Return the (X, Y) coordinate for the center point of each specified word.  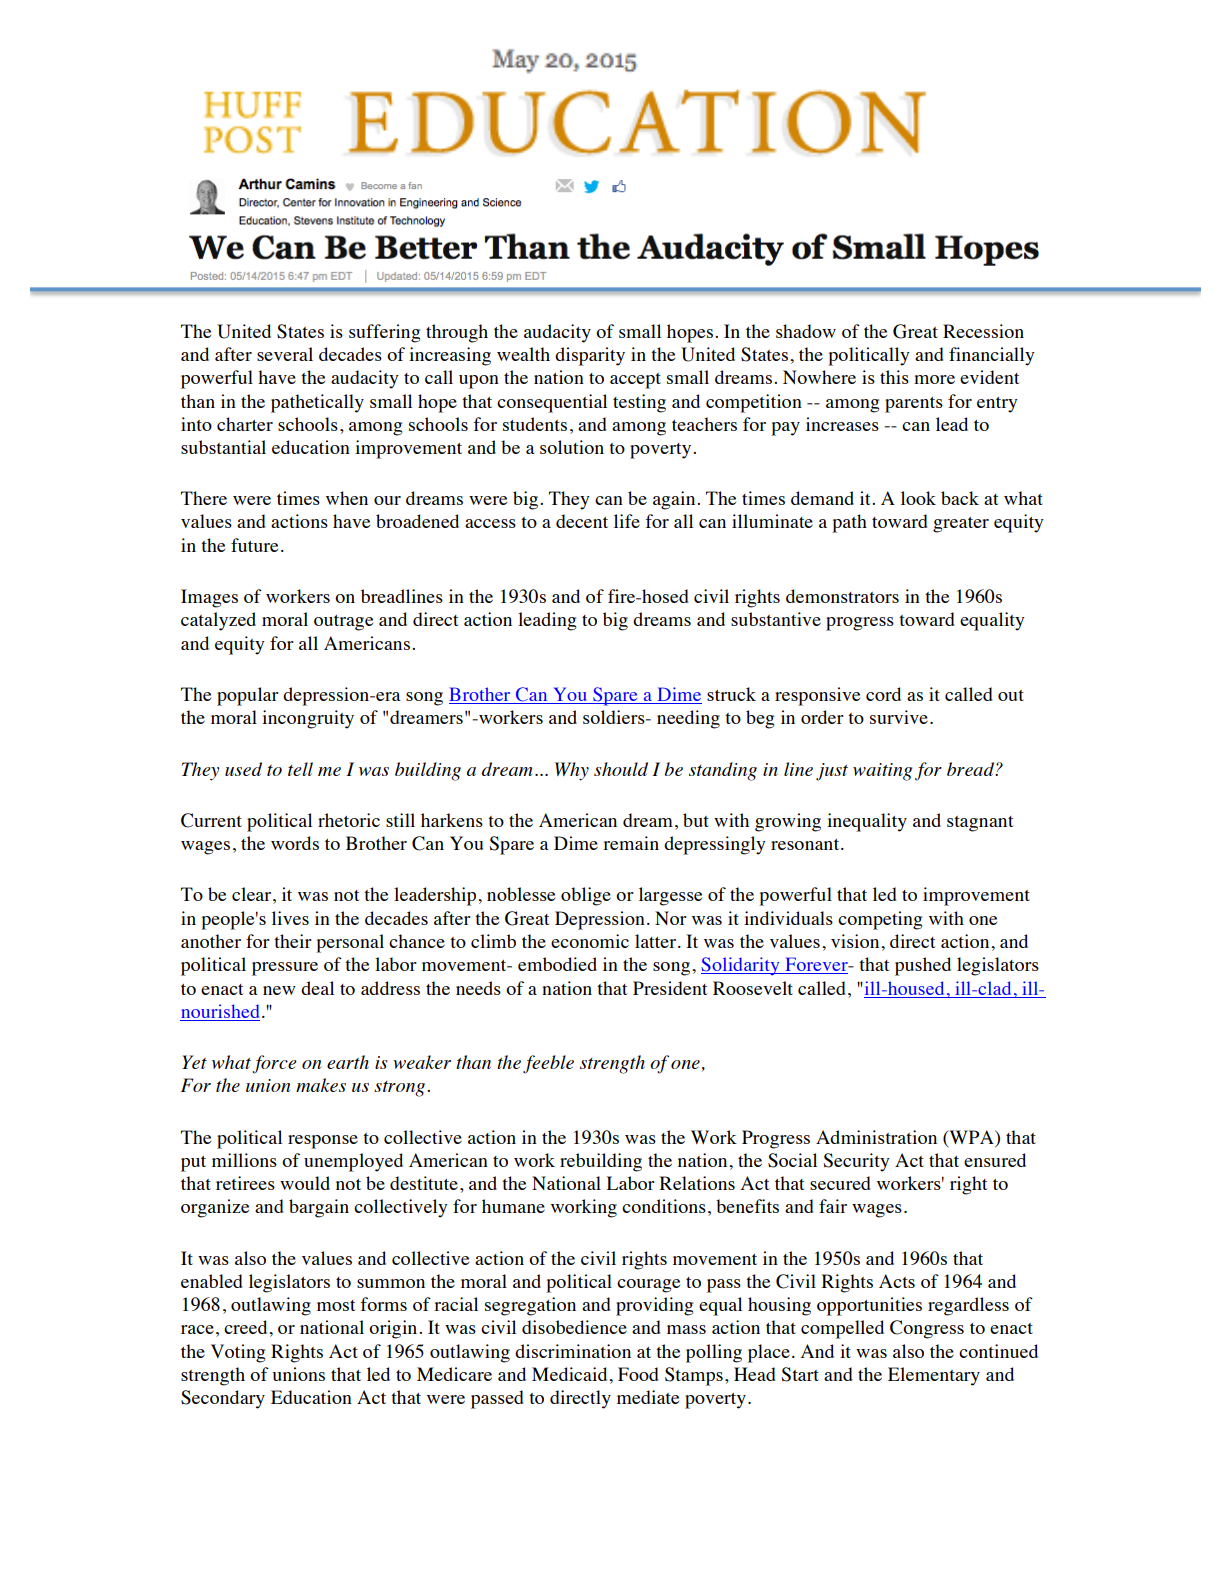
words (295, 843)
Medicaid (571, 1374)
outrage (343, 623)
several (285, 354)
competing (880, 920)
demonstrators (842, 596)
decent (582, 521)
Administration (876, 1137)
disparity (590, 356)
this (894, 377)
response (323, 1142)
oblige (586, 896)
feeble (548, 1064)
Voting (238, 1353)
